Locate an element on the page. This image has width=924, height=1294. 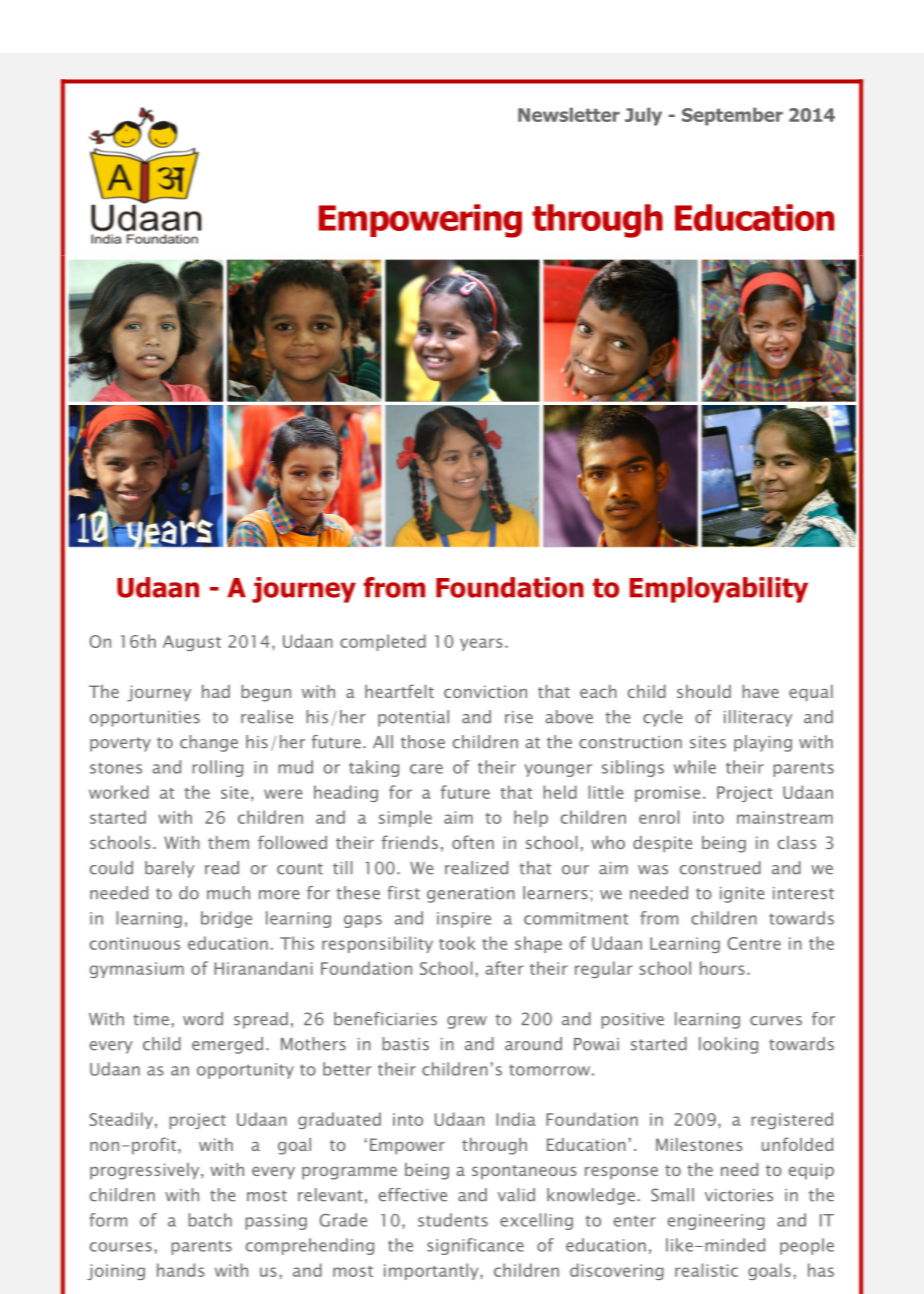
Newsletter is located at coordinates (569, 114).
